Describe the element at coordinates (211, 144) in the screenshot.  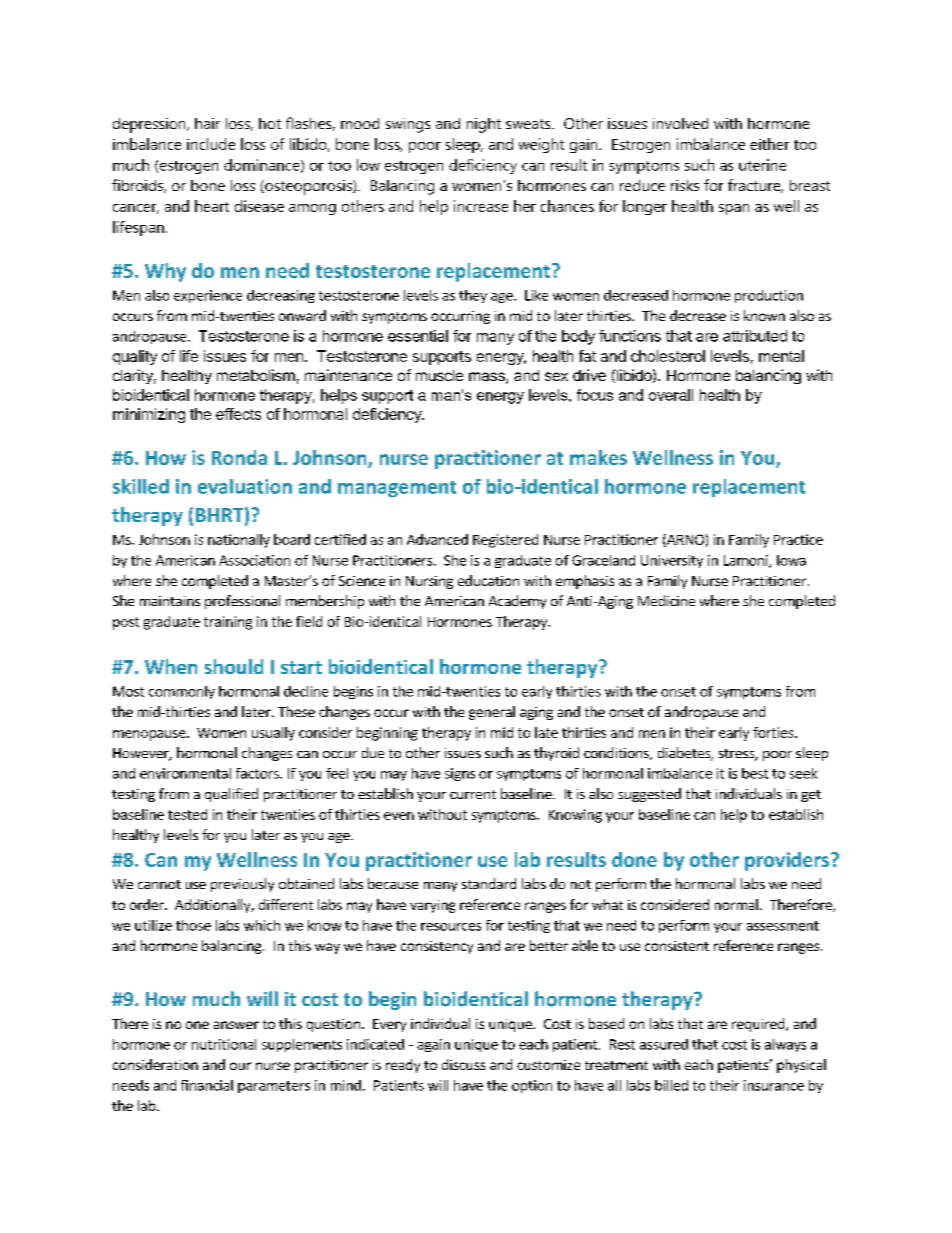
I see `include` at that location.
